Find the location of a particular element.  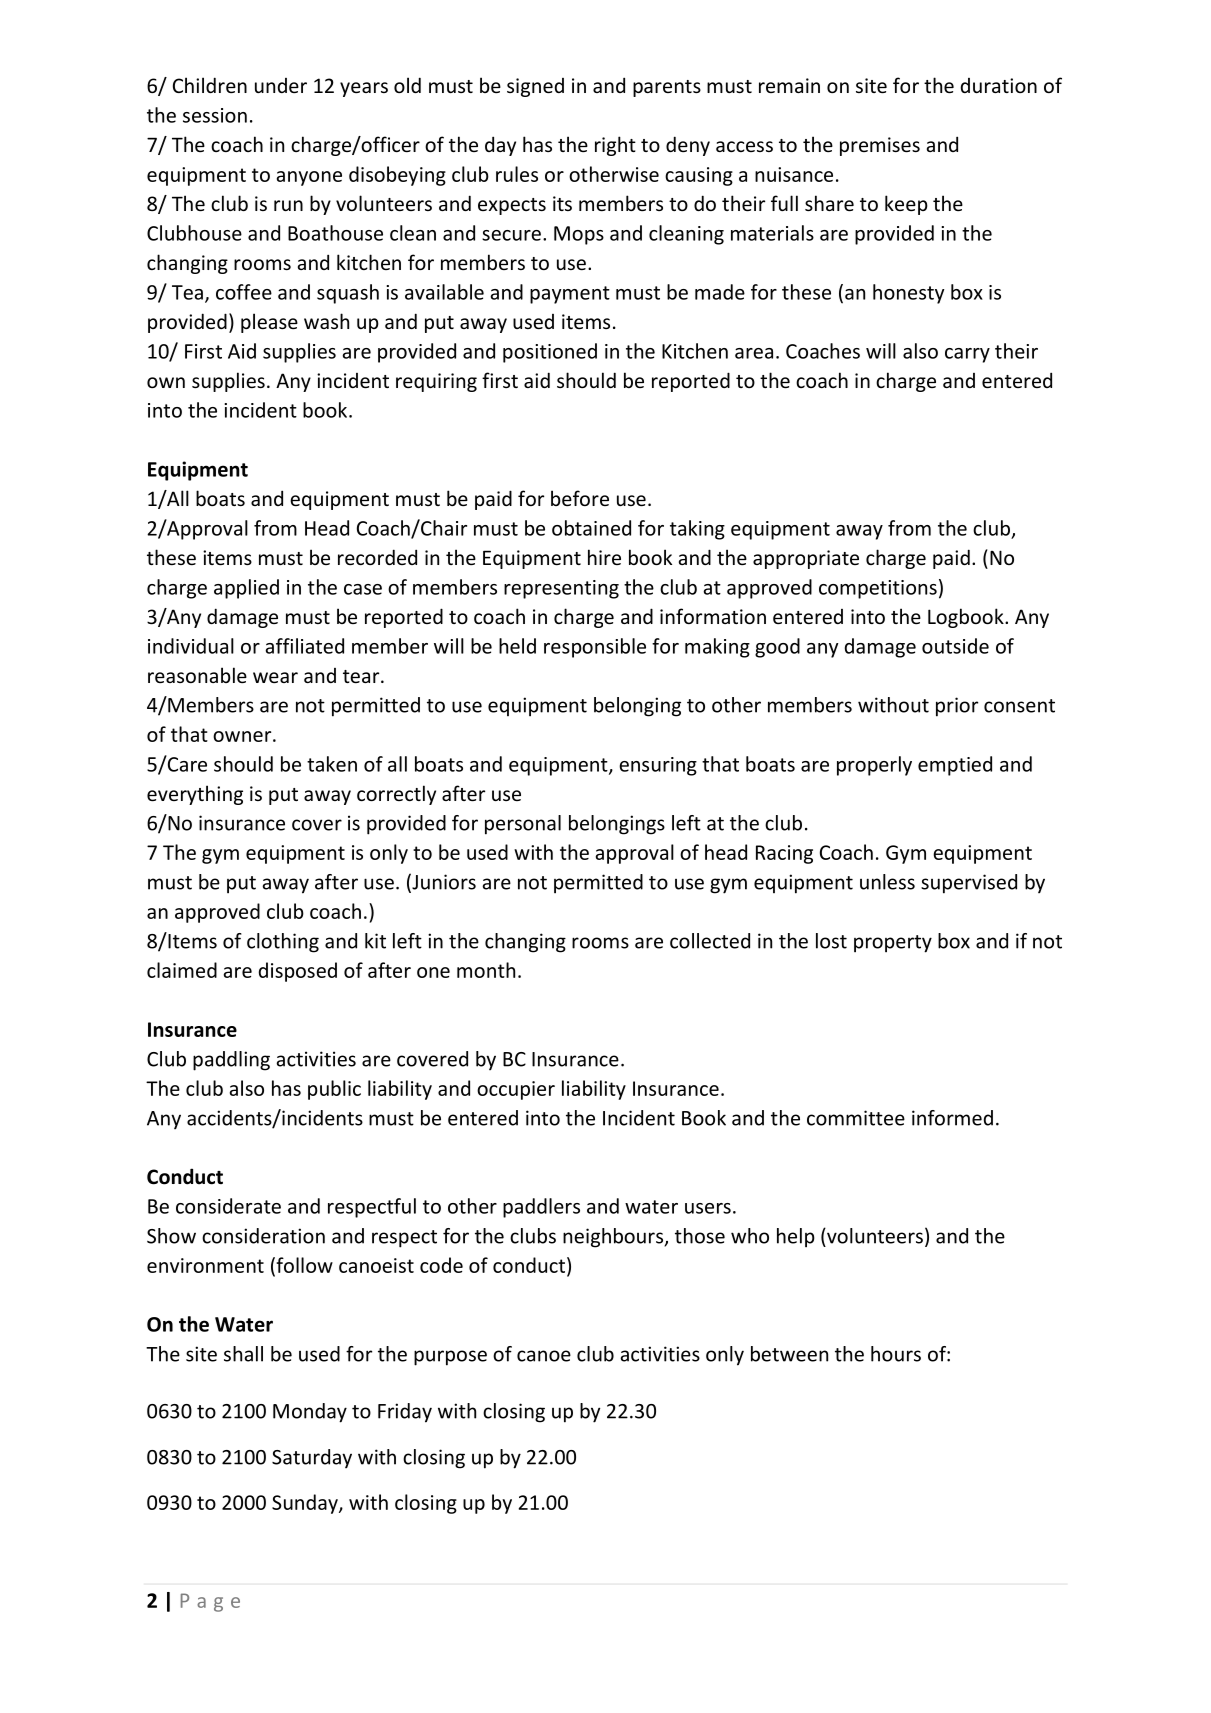

hours is located at coordinates (896, 1354).
